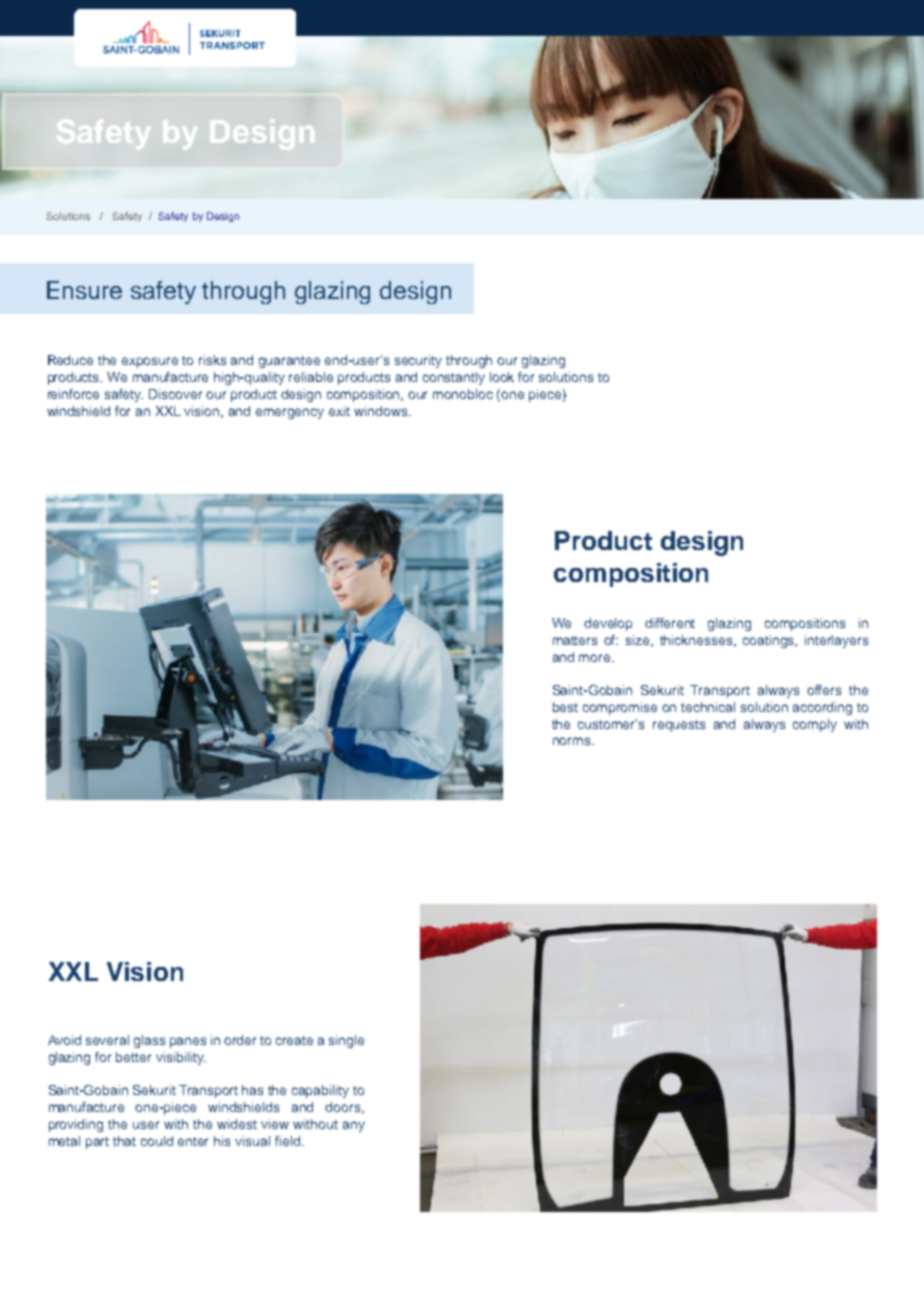 Image resolution: width=924 pixels, height=1308 pixels. Describe the element at coordinates (150, 362) in the document. I see `exposure` at that location.
